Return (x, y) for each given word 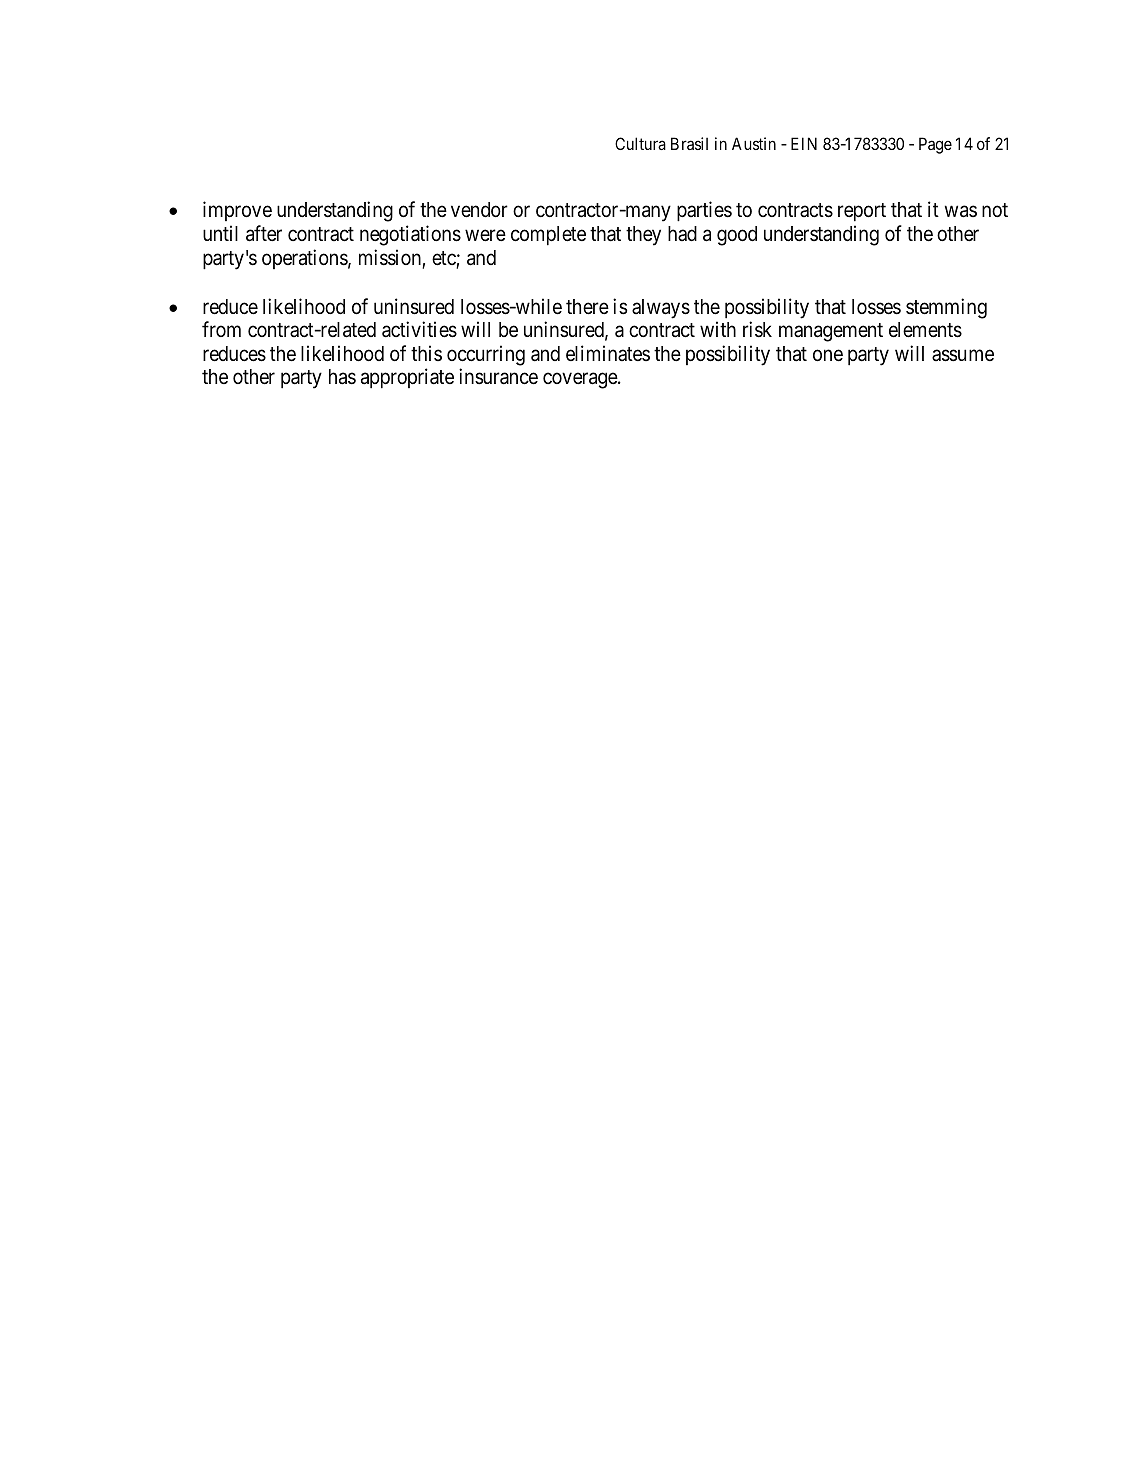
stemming (946, 308)
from (221, 329)
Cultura (640, 143)
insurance (498, 376)
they (643, 236)
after (264, 233)
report (862, 212)
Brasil (689, 143)
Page (935, 145)
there (587, 307)
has (342, 377)
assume (963, 355)
